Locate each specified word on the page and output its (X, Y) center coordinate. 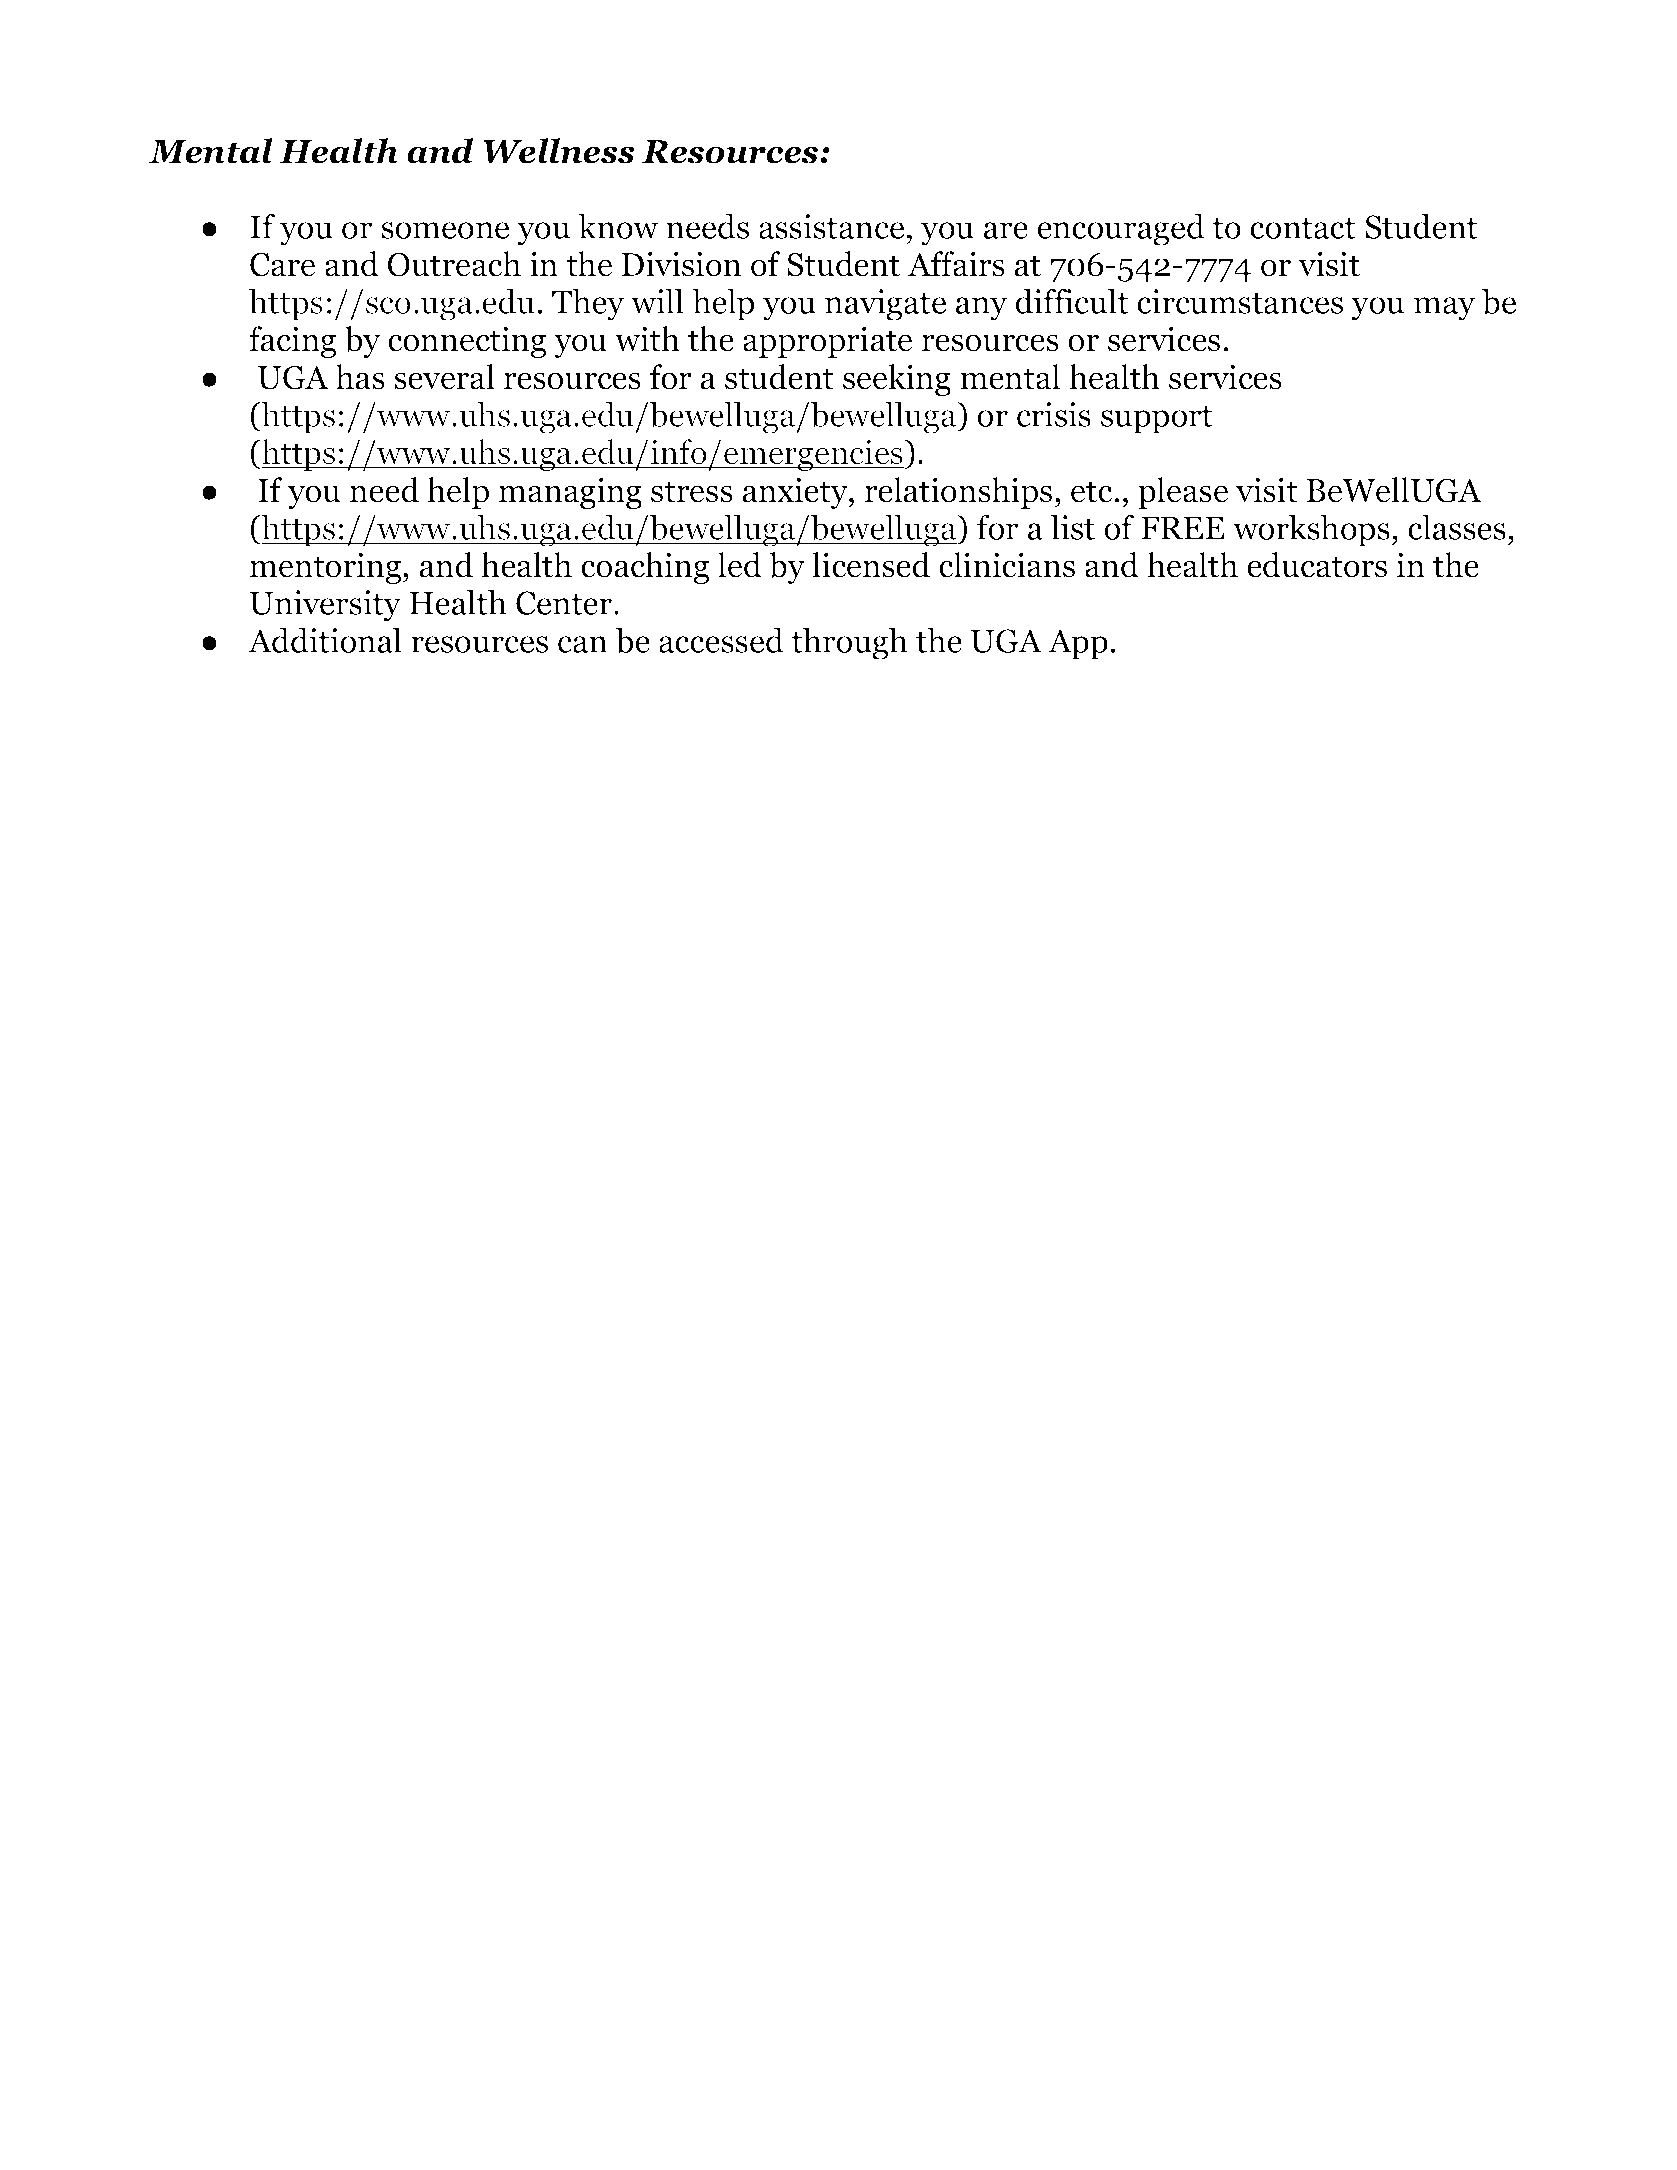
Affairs (956, 264)
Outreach (454, 264)
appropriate (827, 342)
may (1444, 309)
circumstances (1240, 301)
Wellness (559, 151)
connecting (467, 342)
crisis (1054, 414)
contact (1303, 228)
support (1157, 420)
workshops (1311, 530)
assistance (831, 226)
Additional (325, 640)
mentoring (327, 568)
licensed (871, 565)
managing (570, 493)
